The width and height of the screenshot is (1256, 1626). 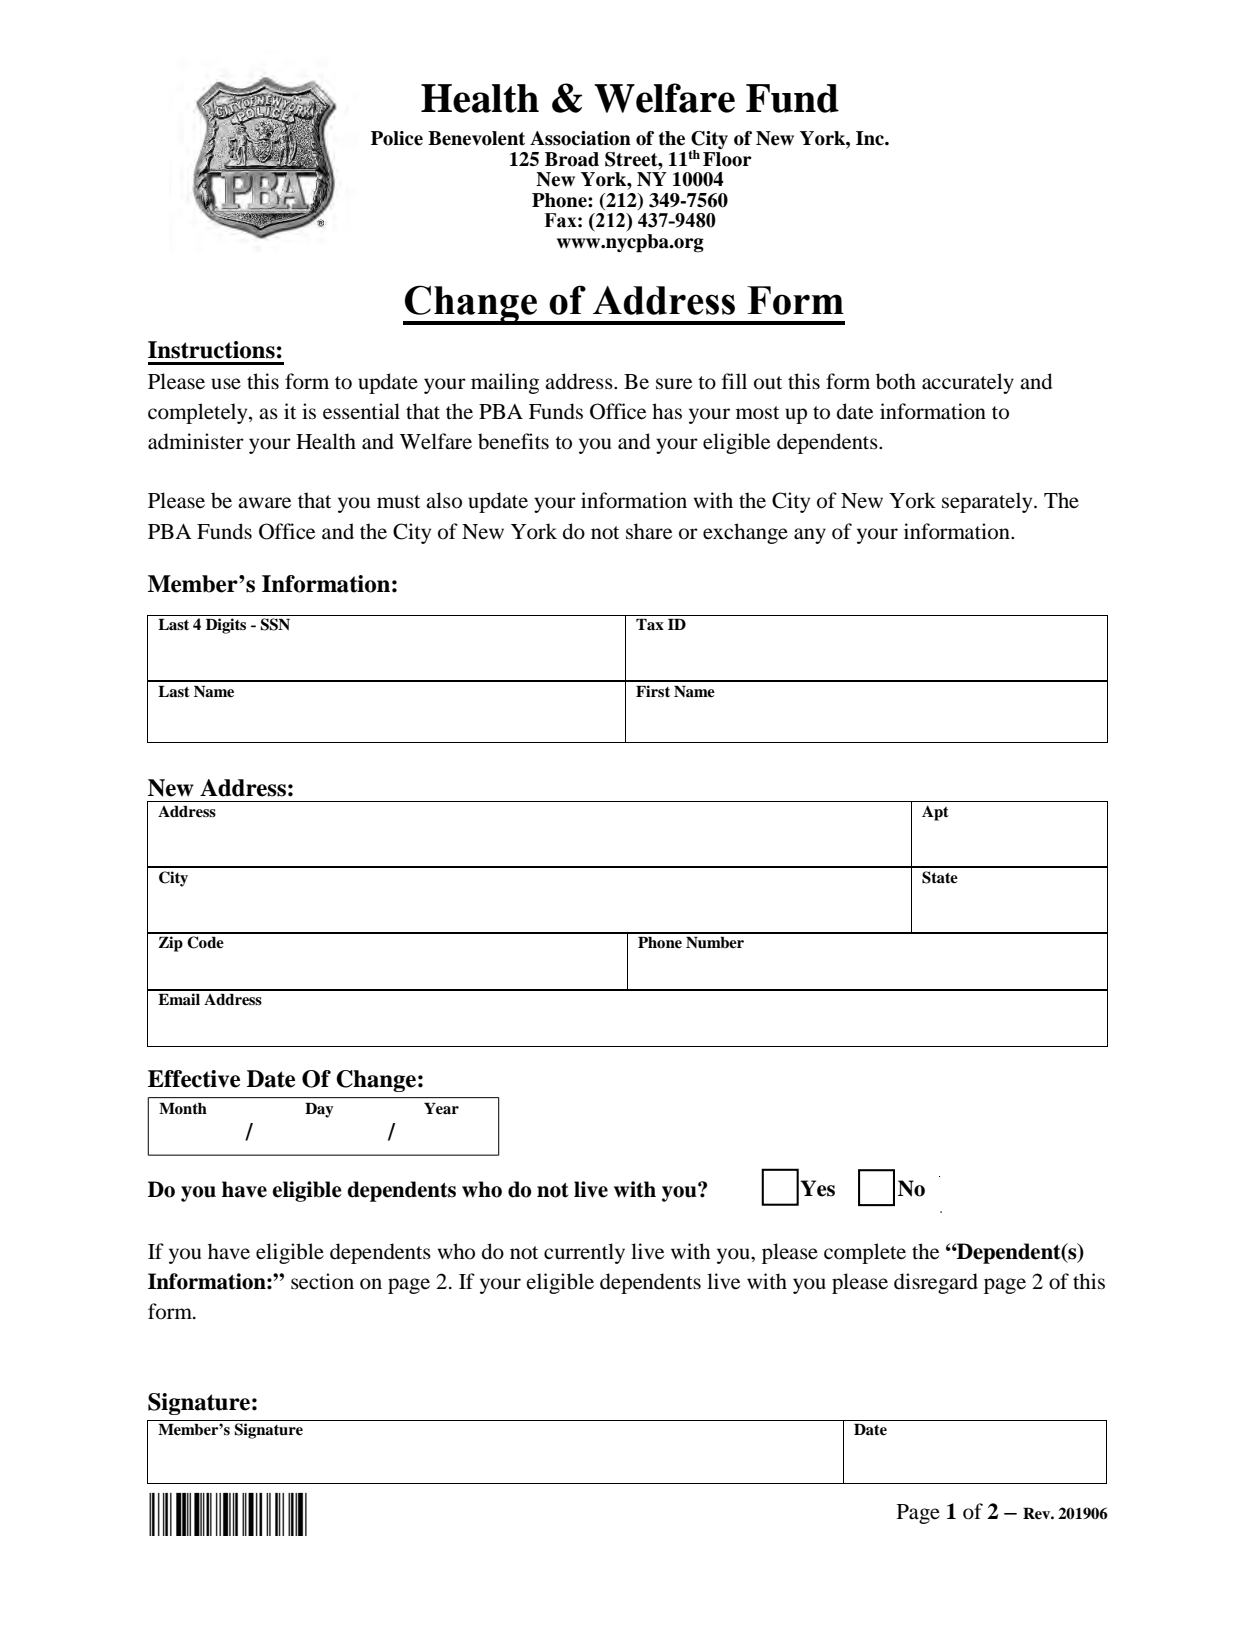 What do you see at coordinates (727, 159) in the screenshot?
I see `Floor` at bounding box center [727, 159].
